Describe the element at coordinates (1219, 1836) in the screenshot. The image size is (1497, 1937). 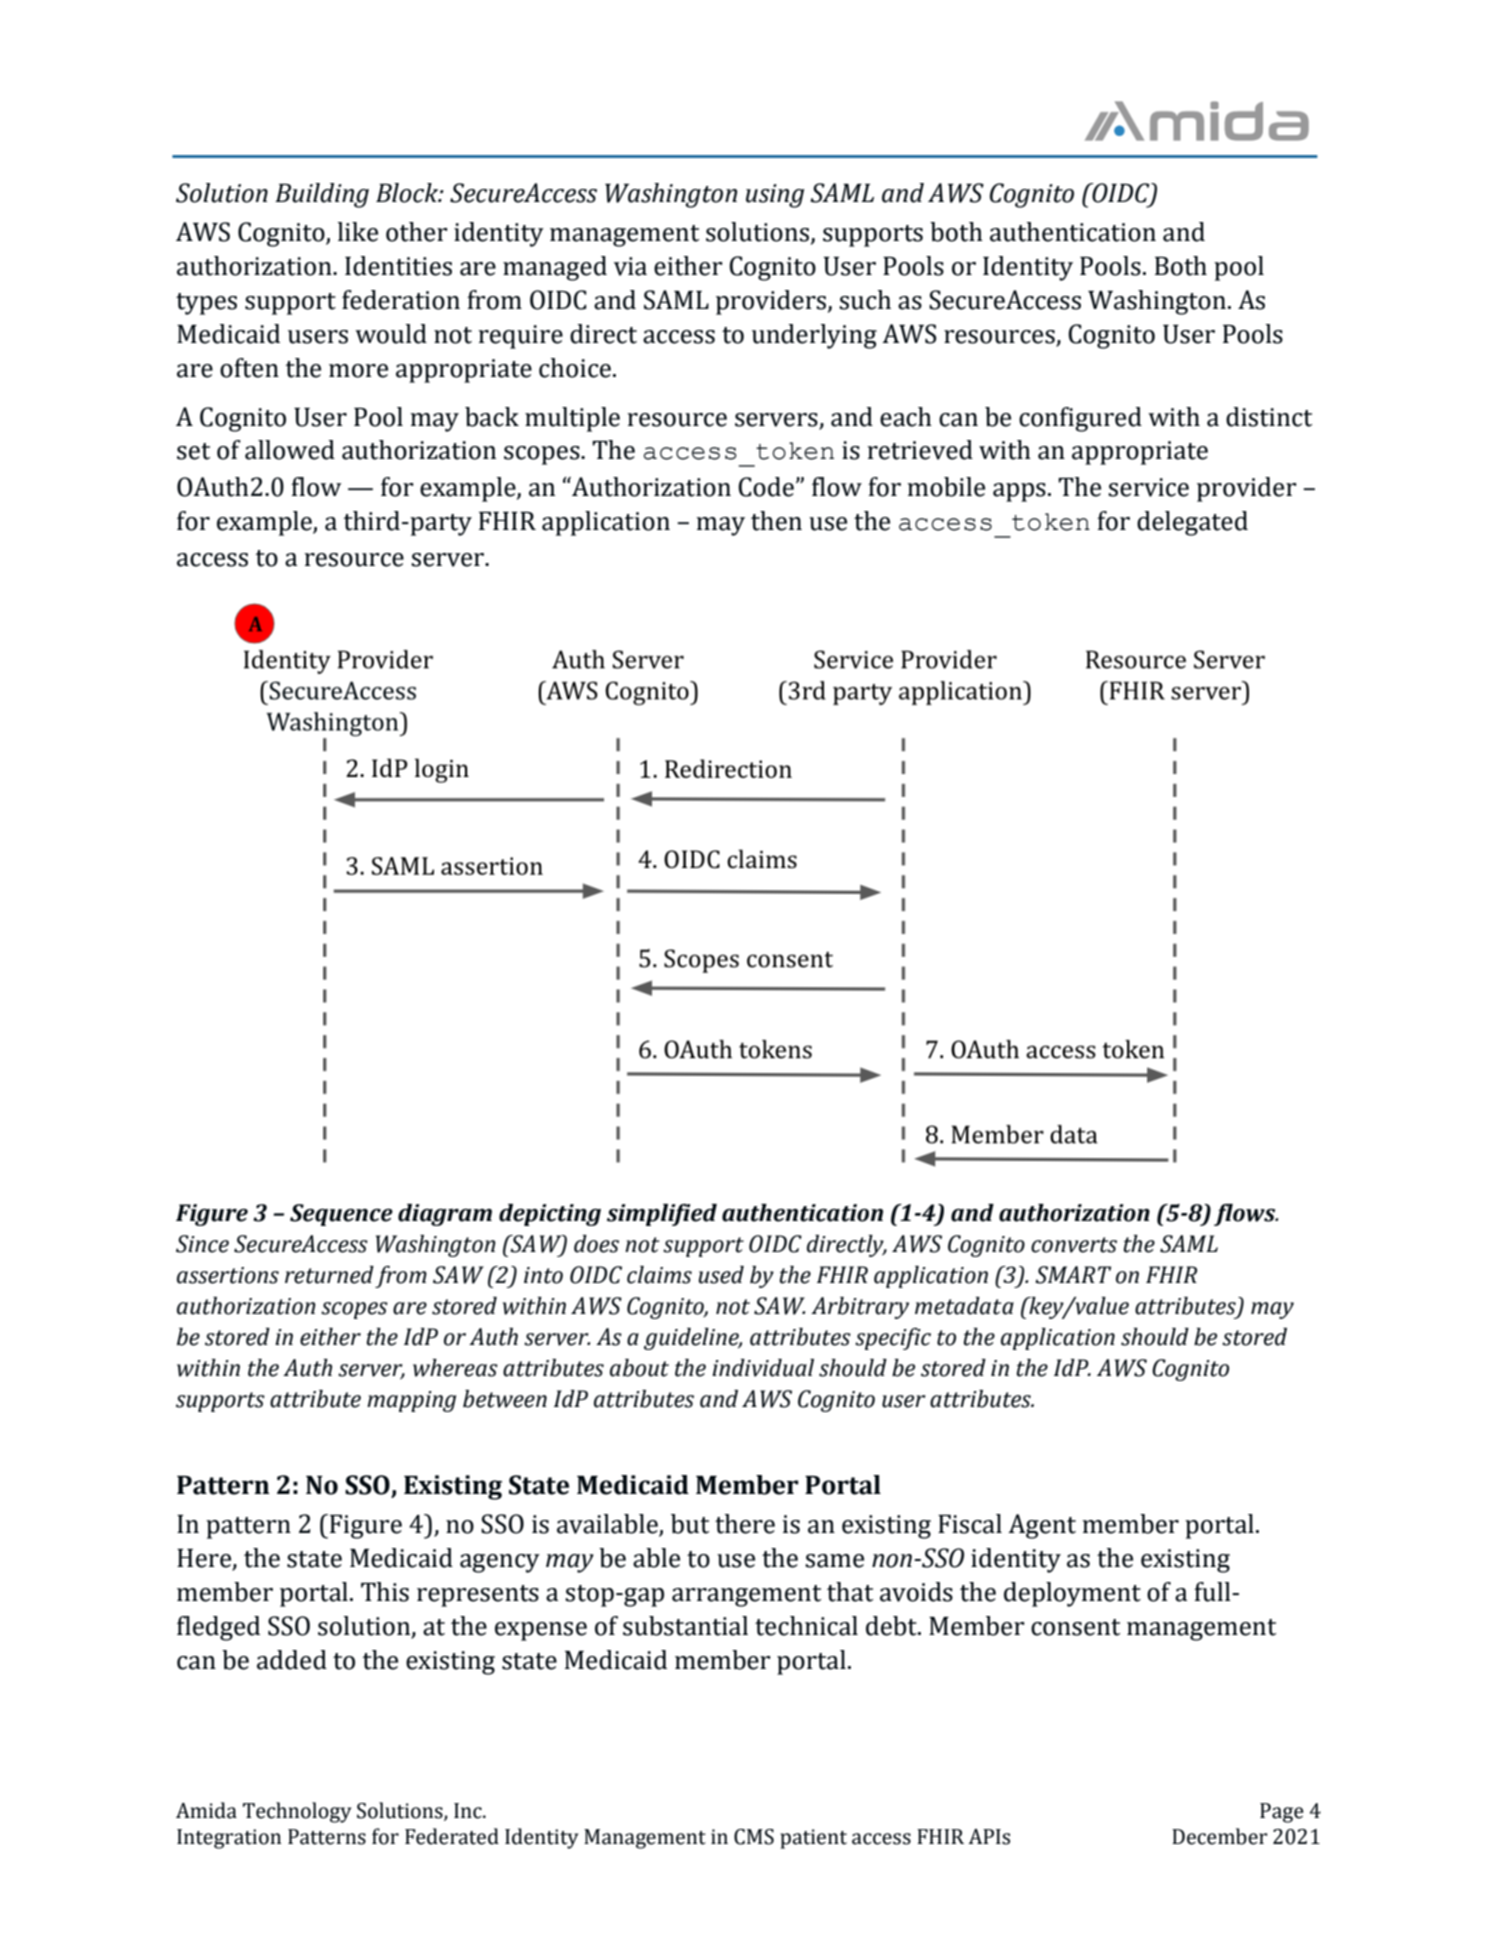
I see `December` at that location.
